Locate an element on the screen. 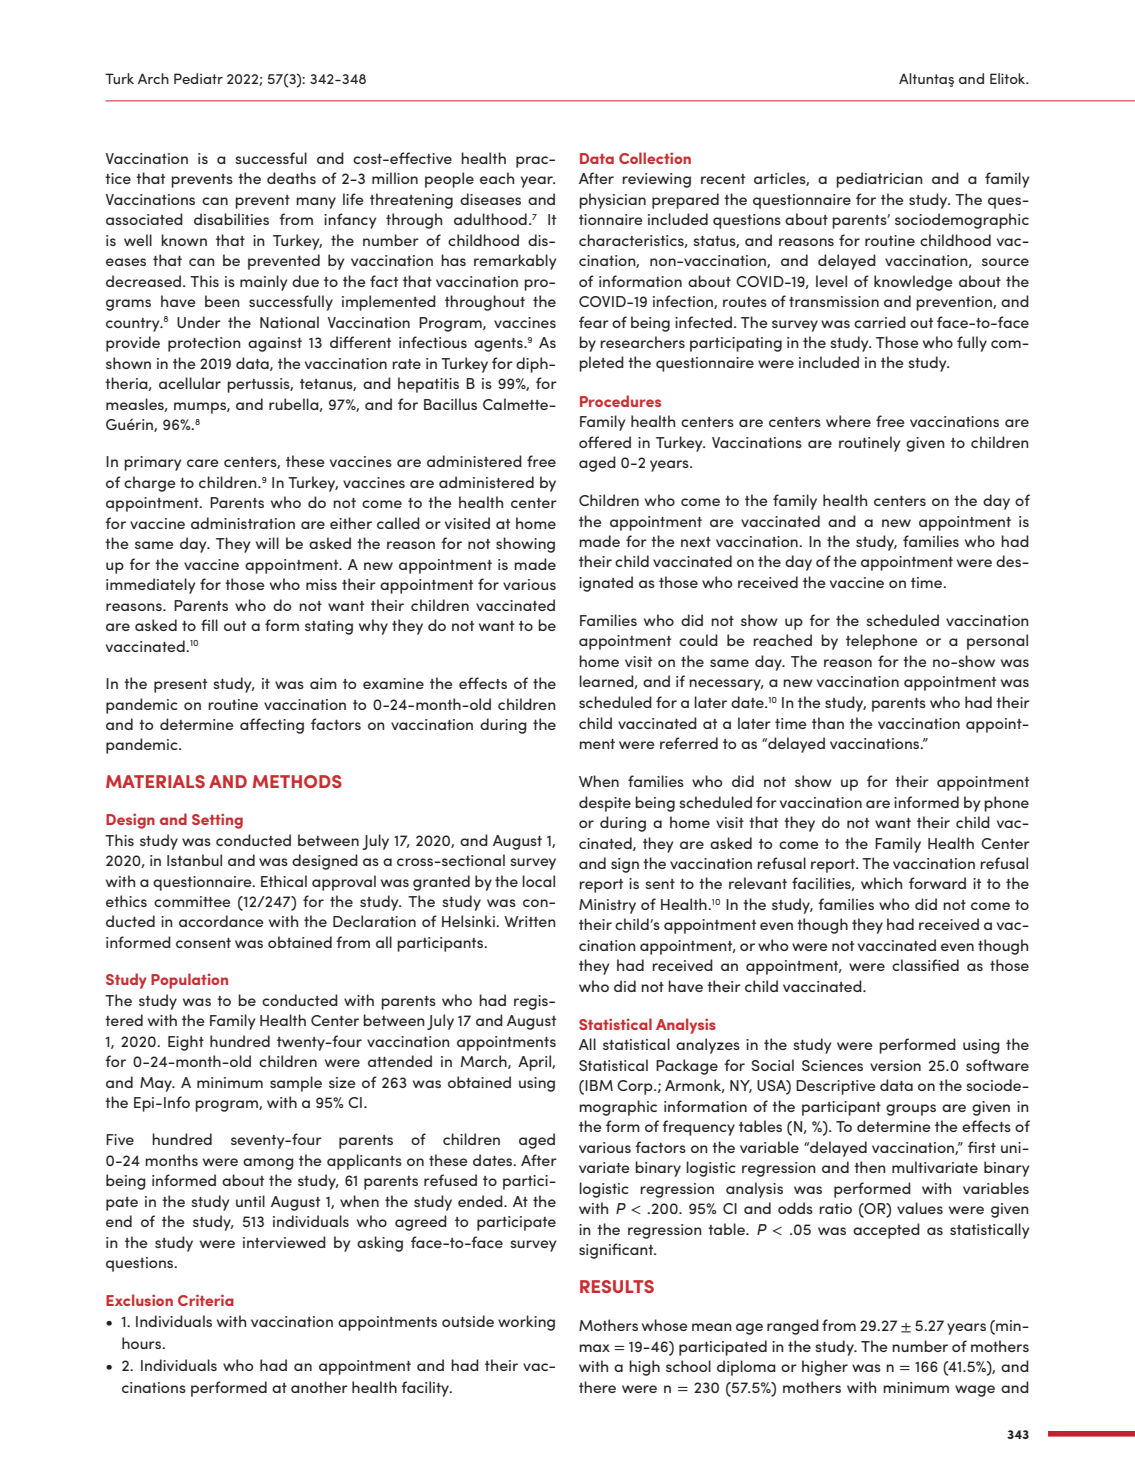  physician is located at coordinates (612, 201).
